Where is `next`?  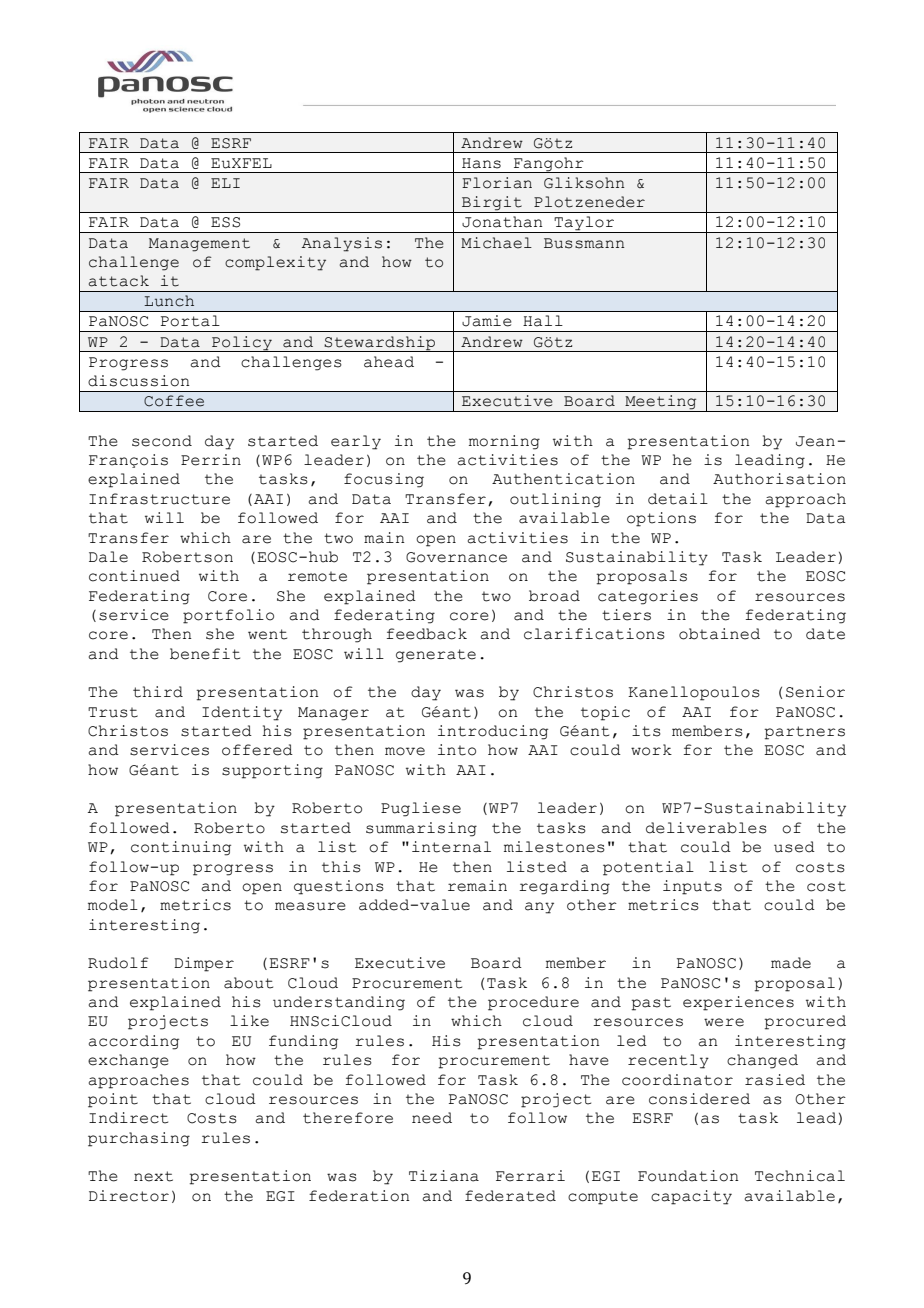
next is located at coordinates (153, 1176).
